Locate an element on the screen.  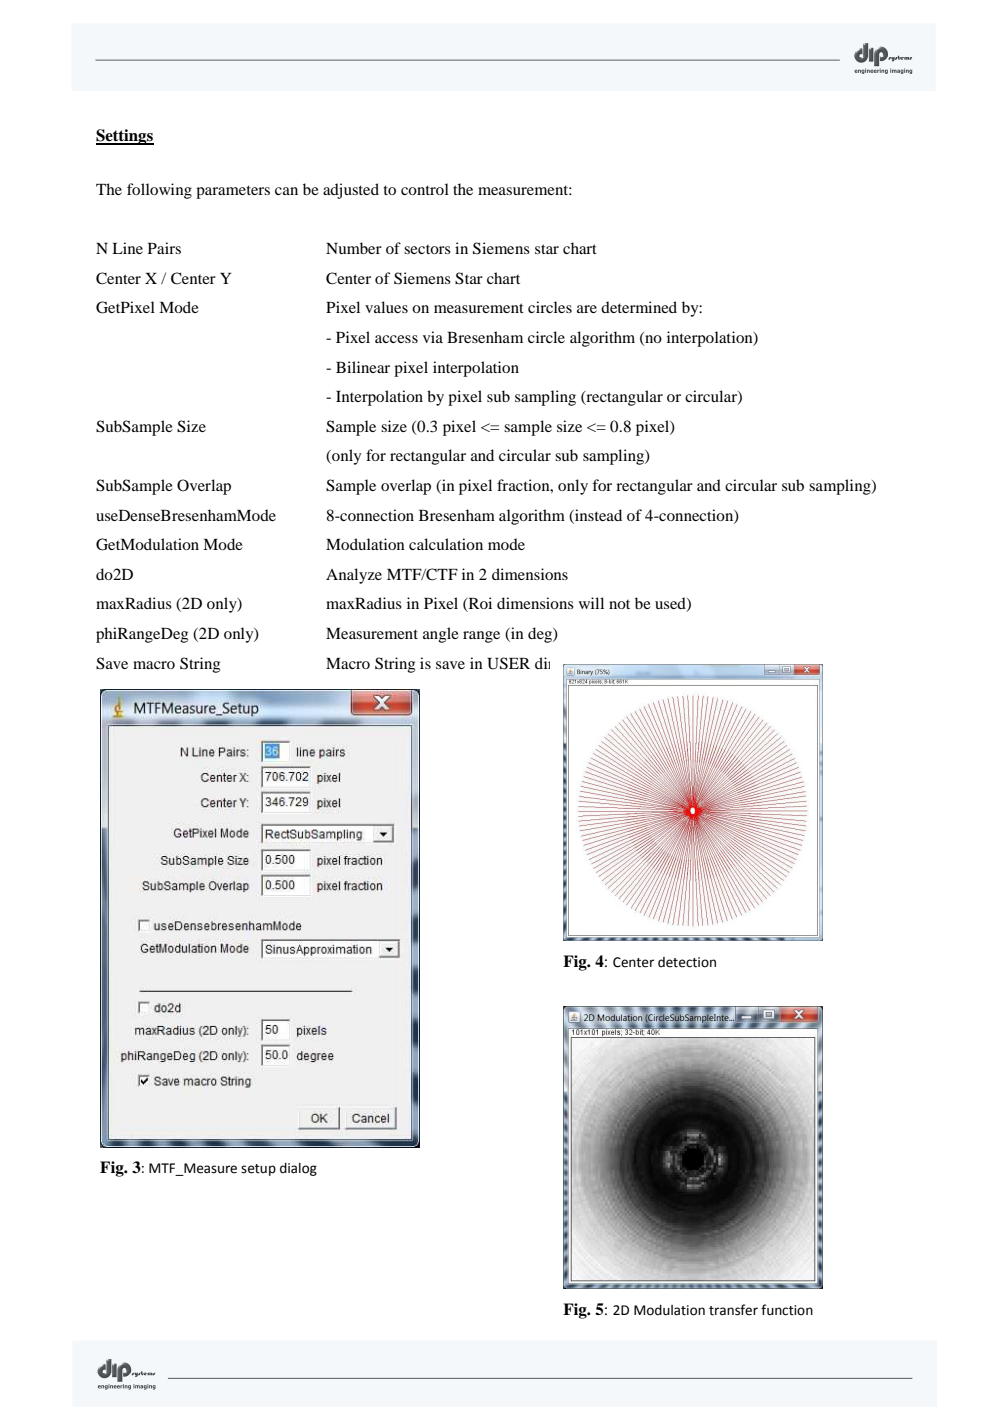
function is located at coordinates (787, 1310).
